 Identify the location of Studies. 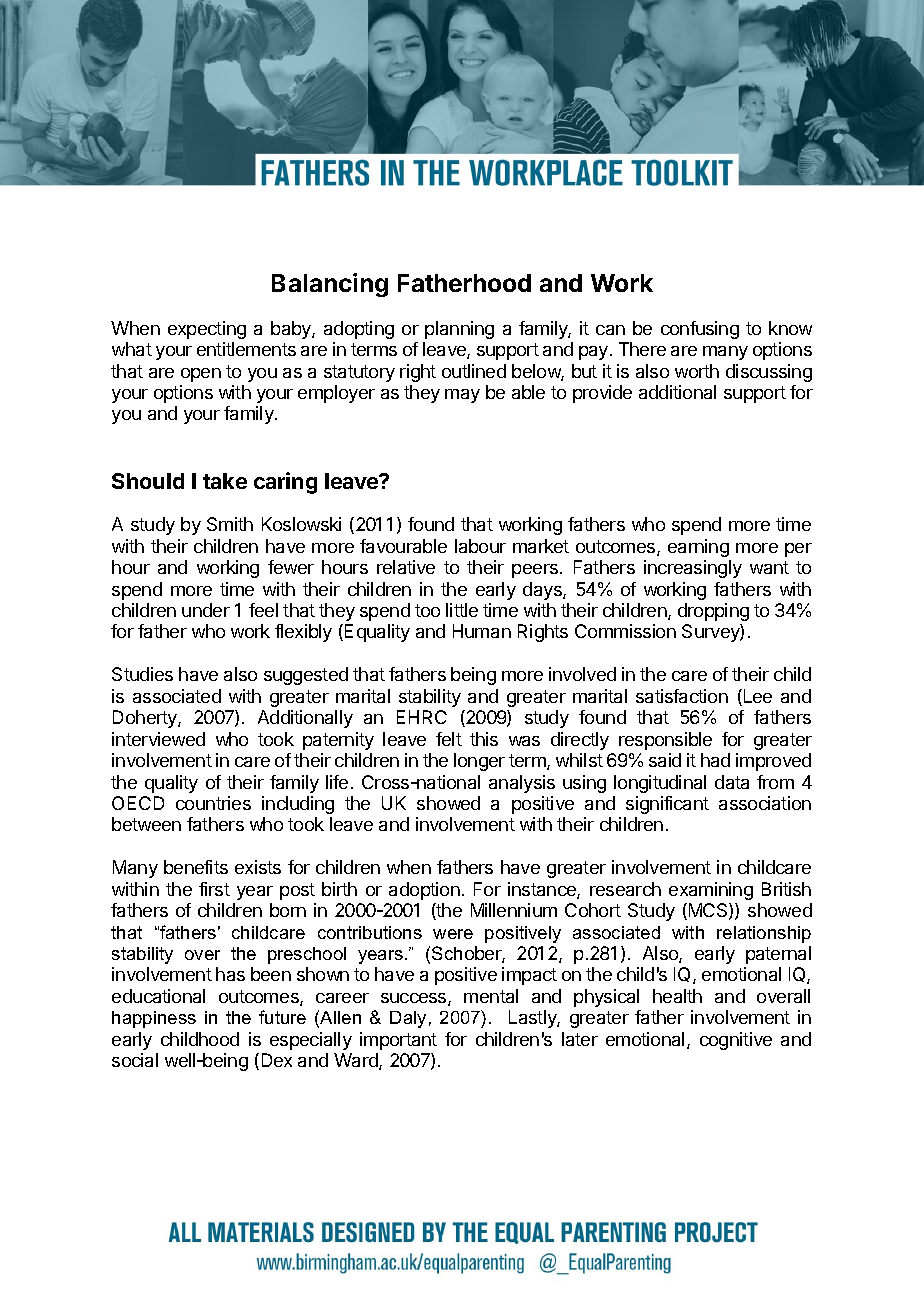
(142, 674).
